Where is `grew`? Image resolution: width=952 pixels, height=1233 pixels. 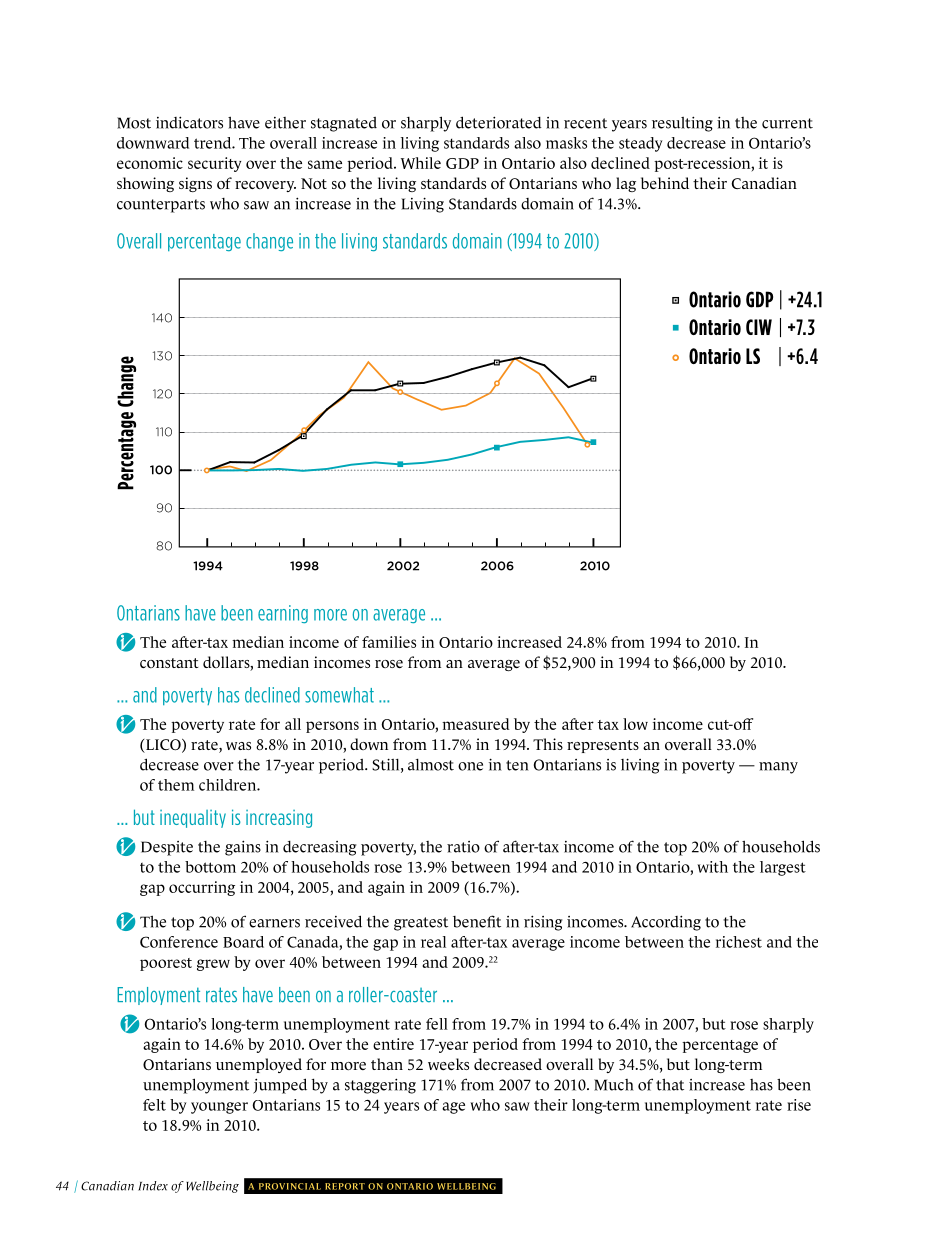 grew is located at coordinates (213, 965).
